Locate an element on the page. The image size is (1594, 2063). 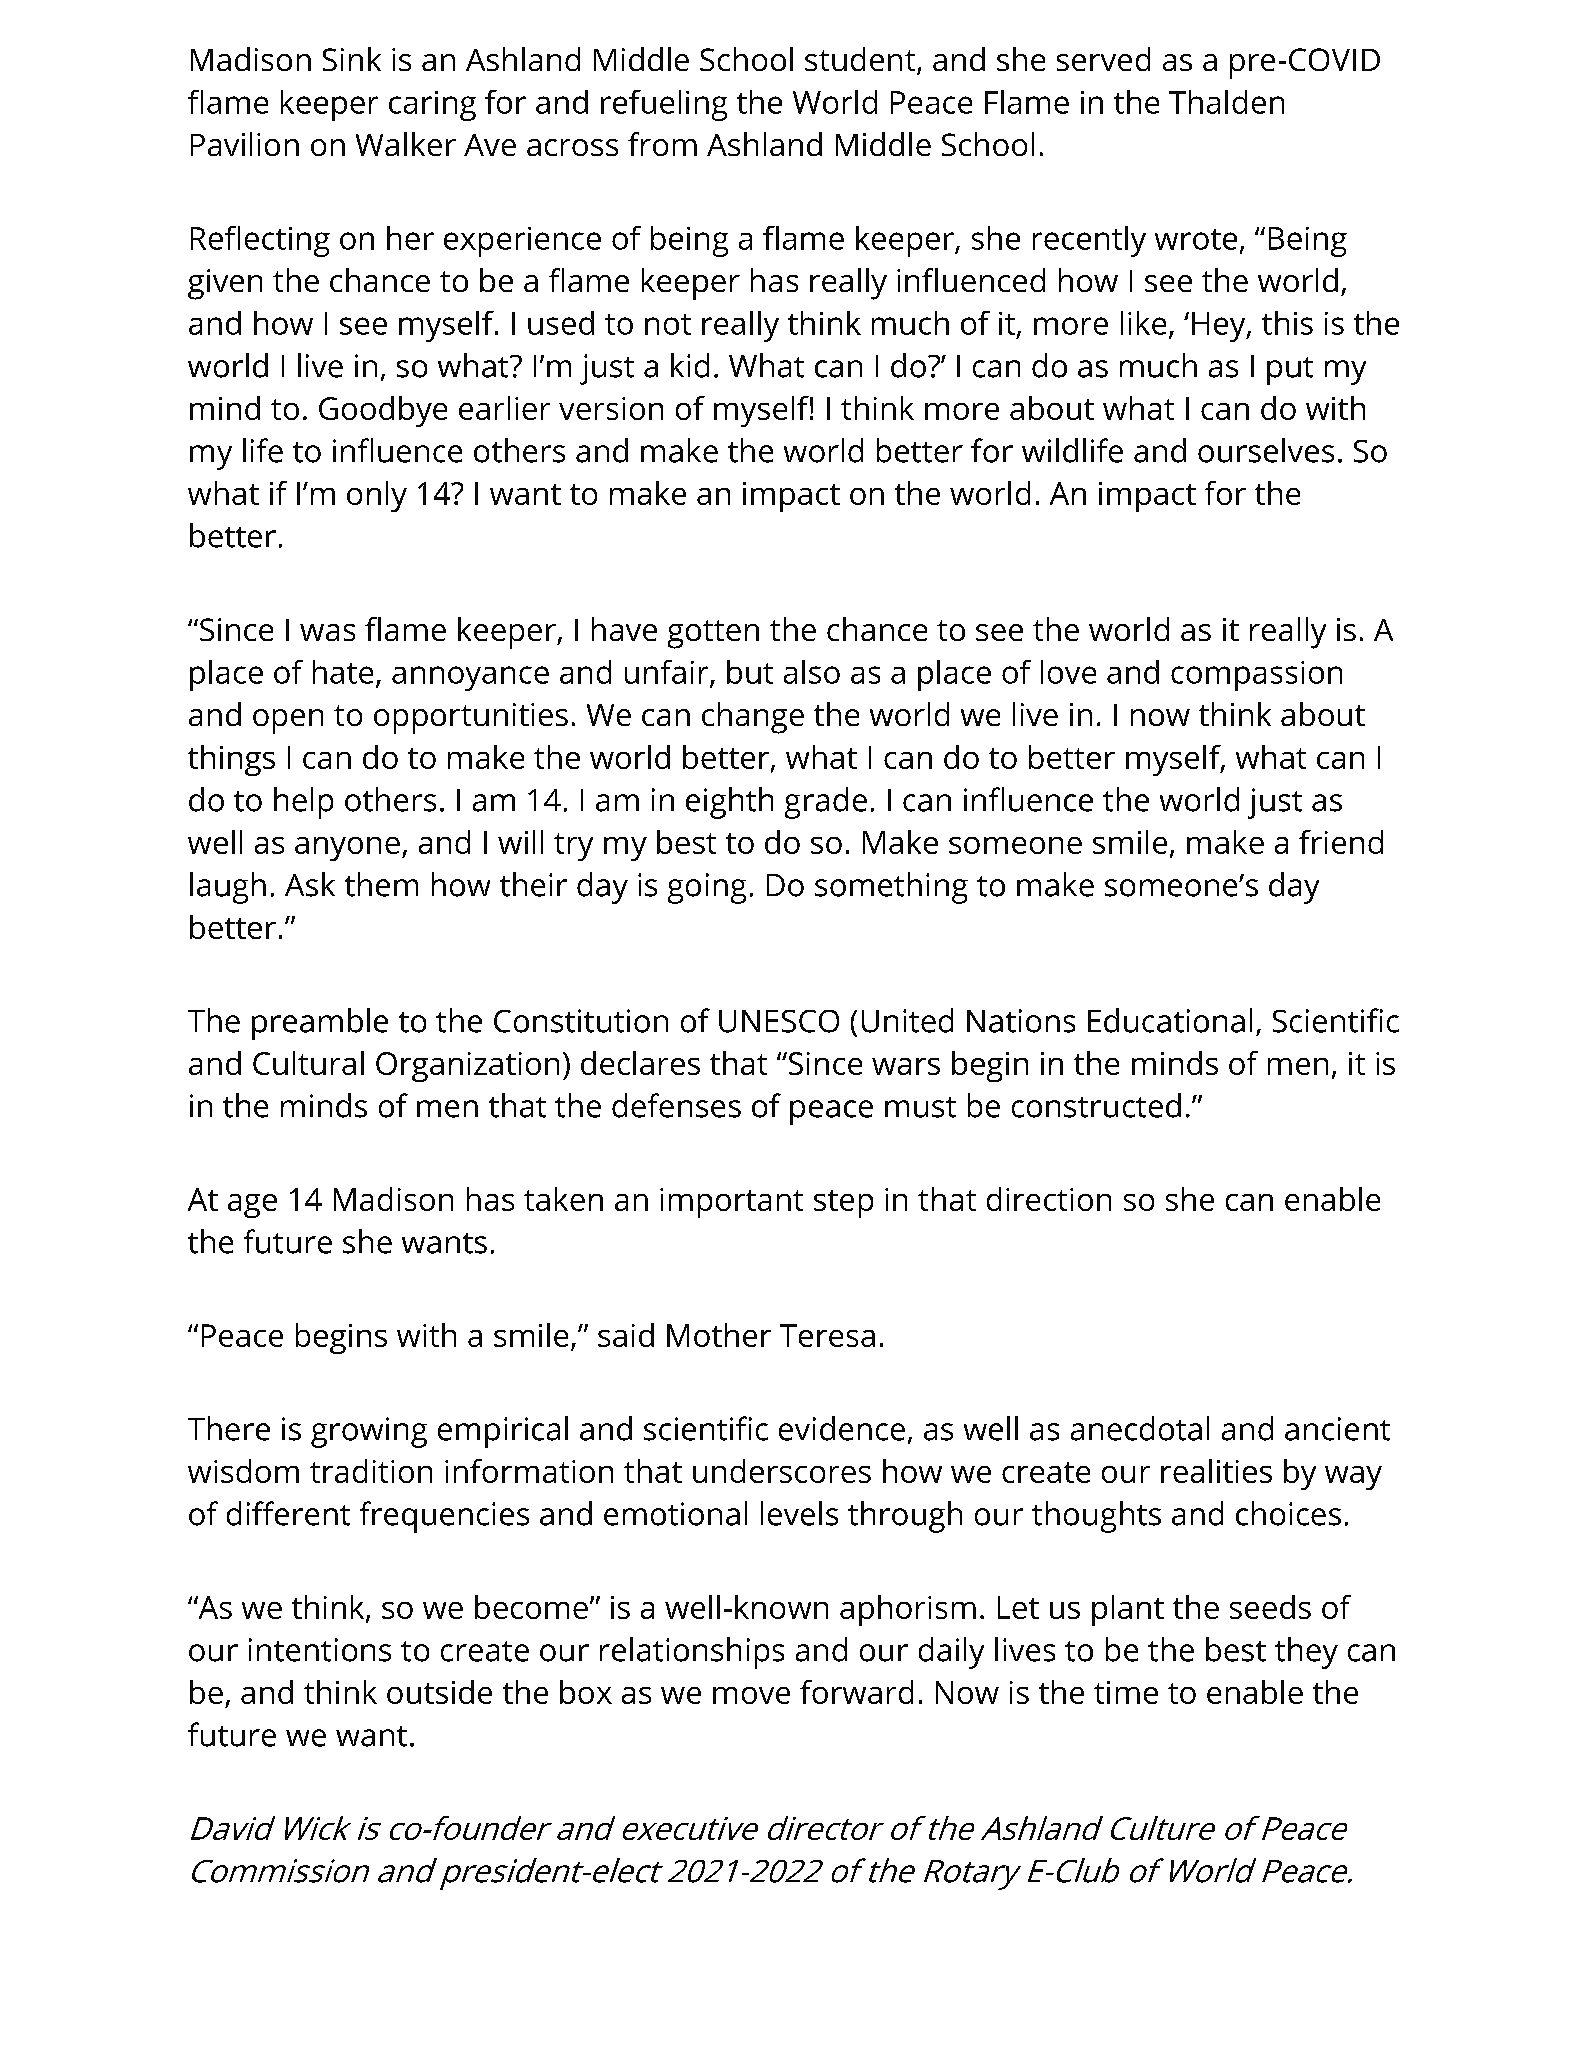
served is located at coordinates (1103, 59).
